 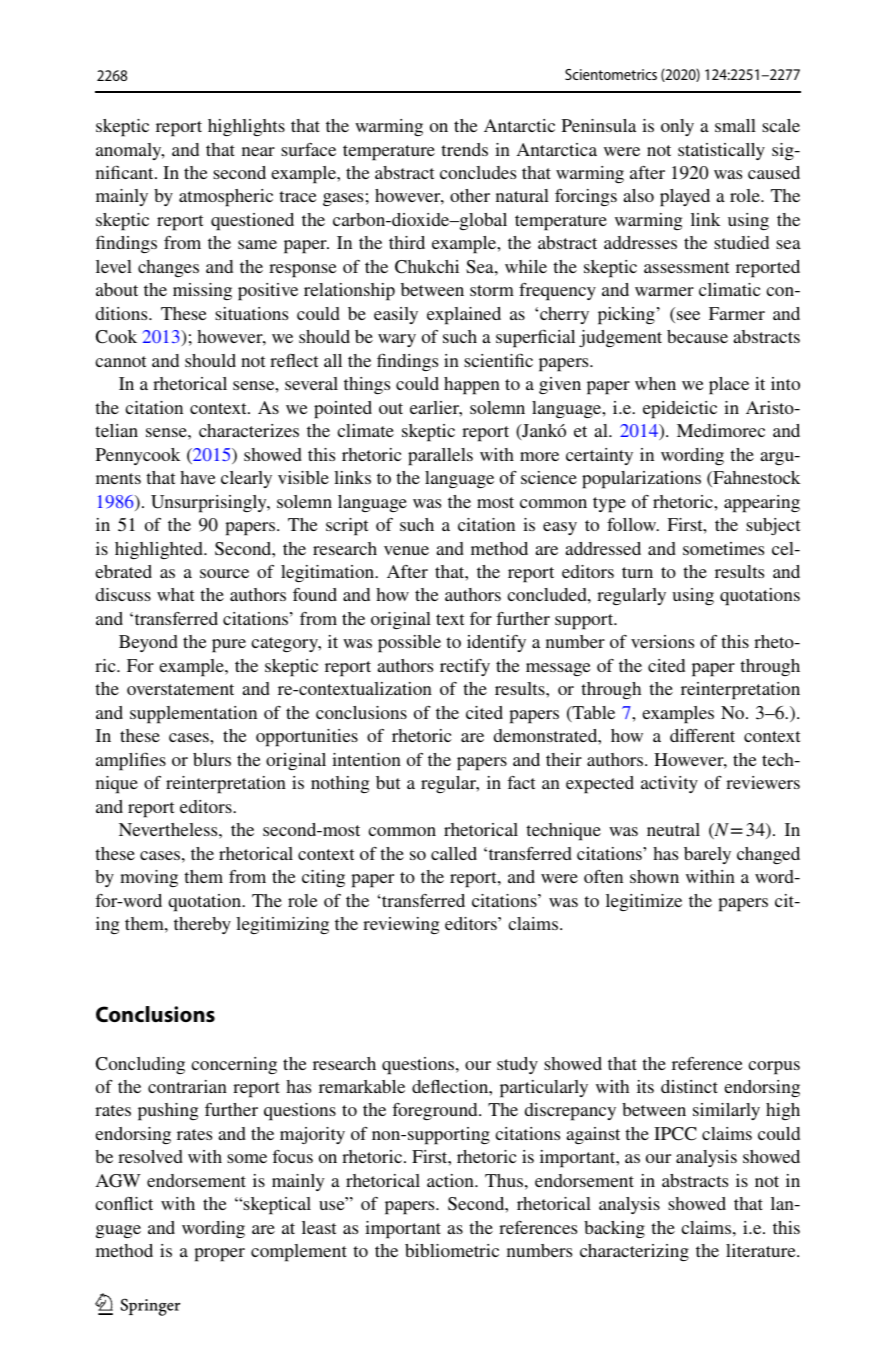 What do you see at coordinates (451, 1180) in the image?
I see `action` at bounding box center [451, 1180].
